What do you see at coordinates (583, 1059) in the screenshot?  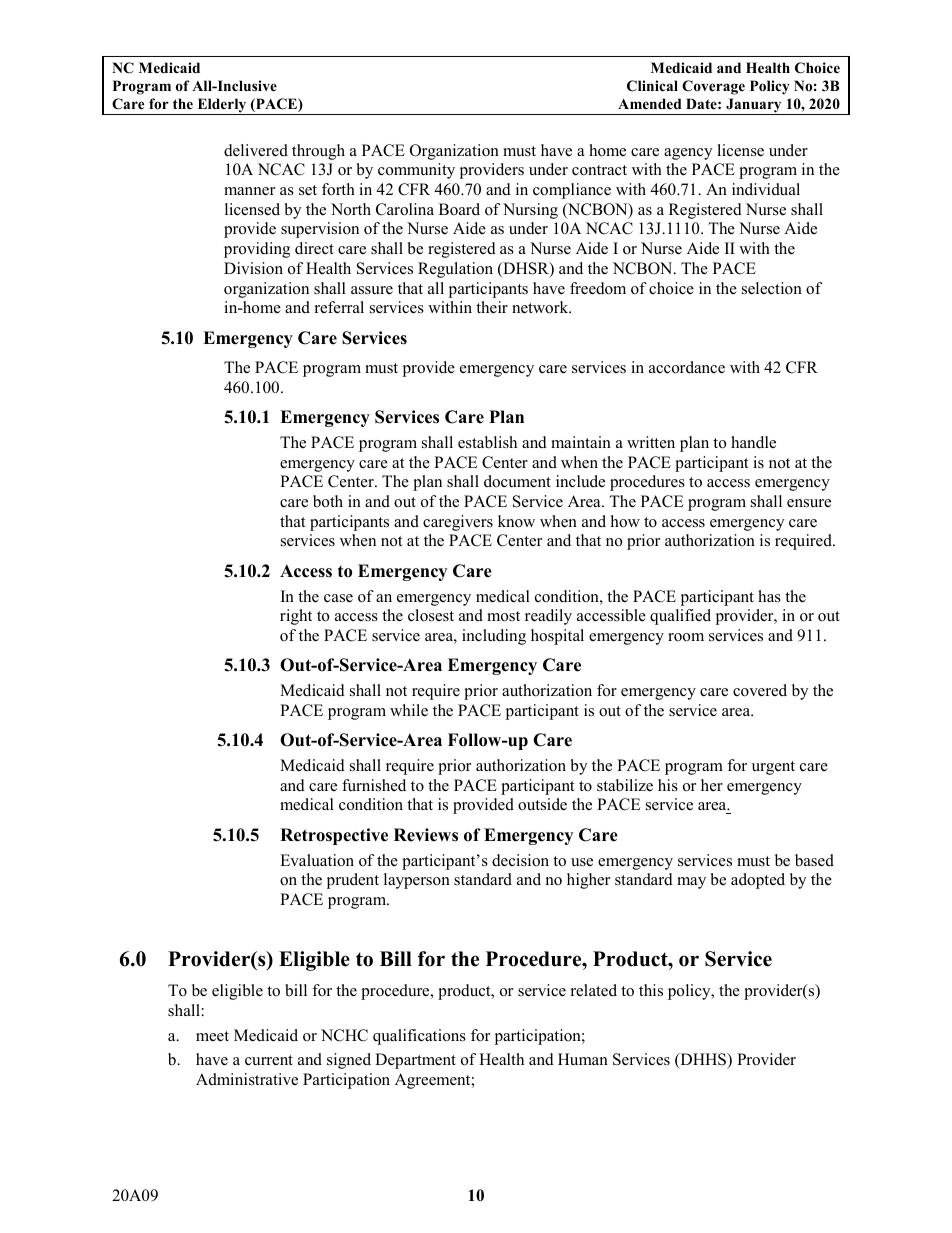 I see `Human` at bounding box center [583, 1059].
